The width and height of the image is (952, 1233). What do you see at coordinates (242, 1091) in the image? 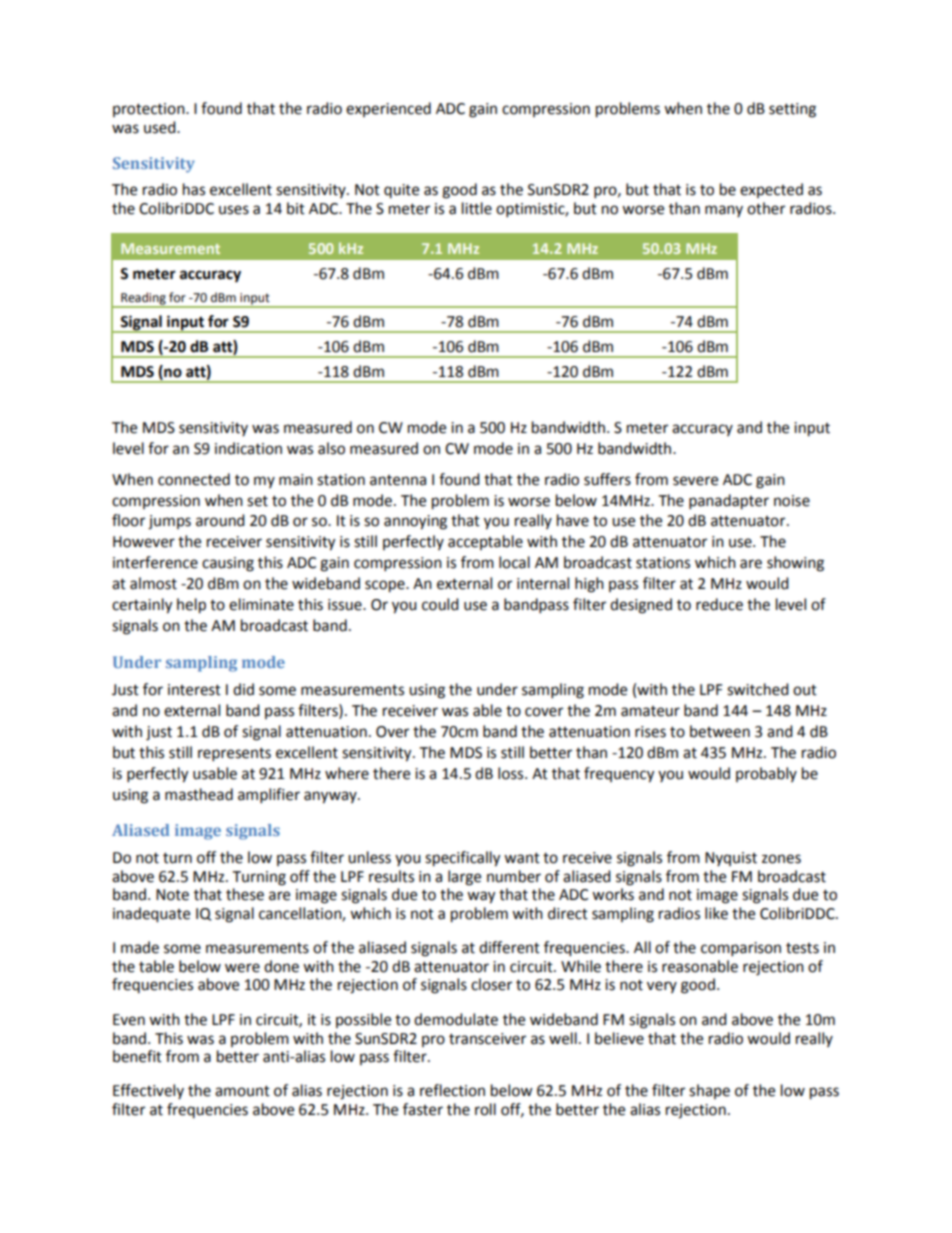
I see `amount` at bounding box center [242, 1091].
